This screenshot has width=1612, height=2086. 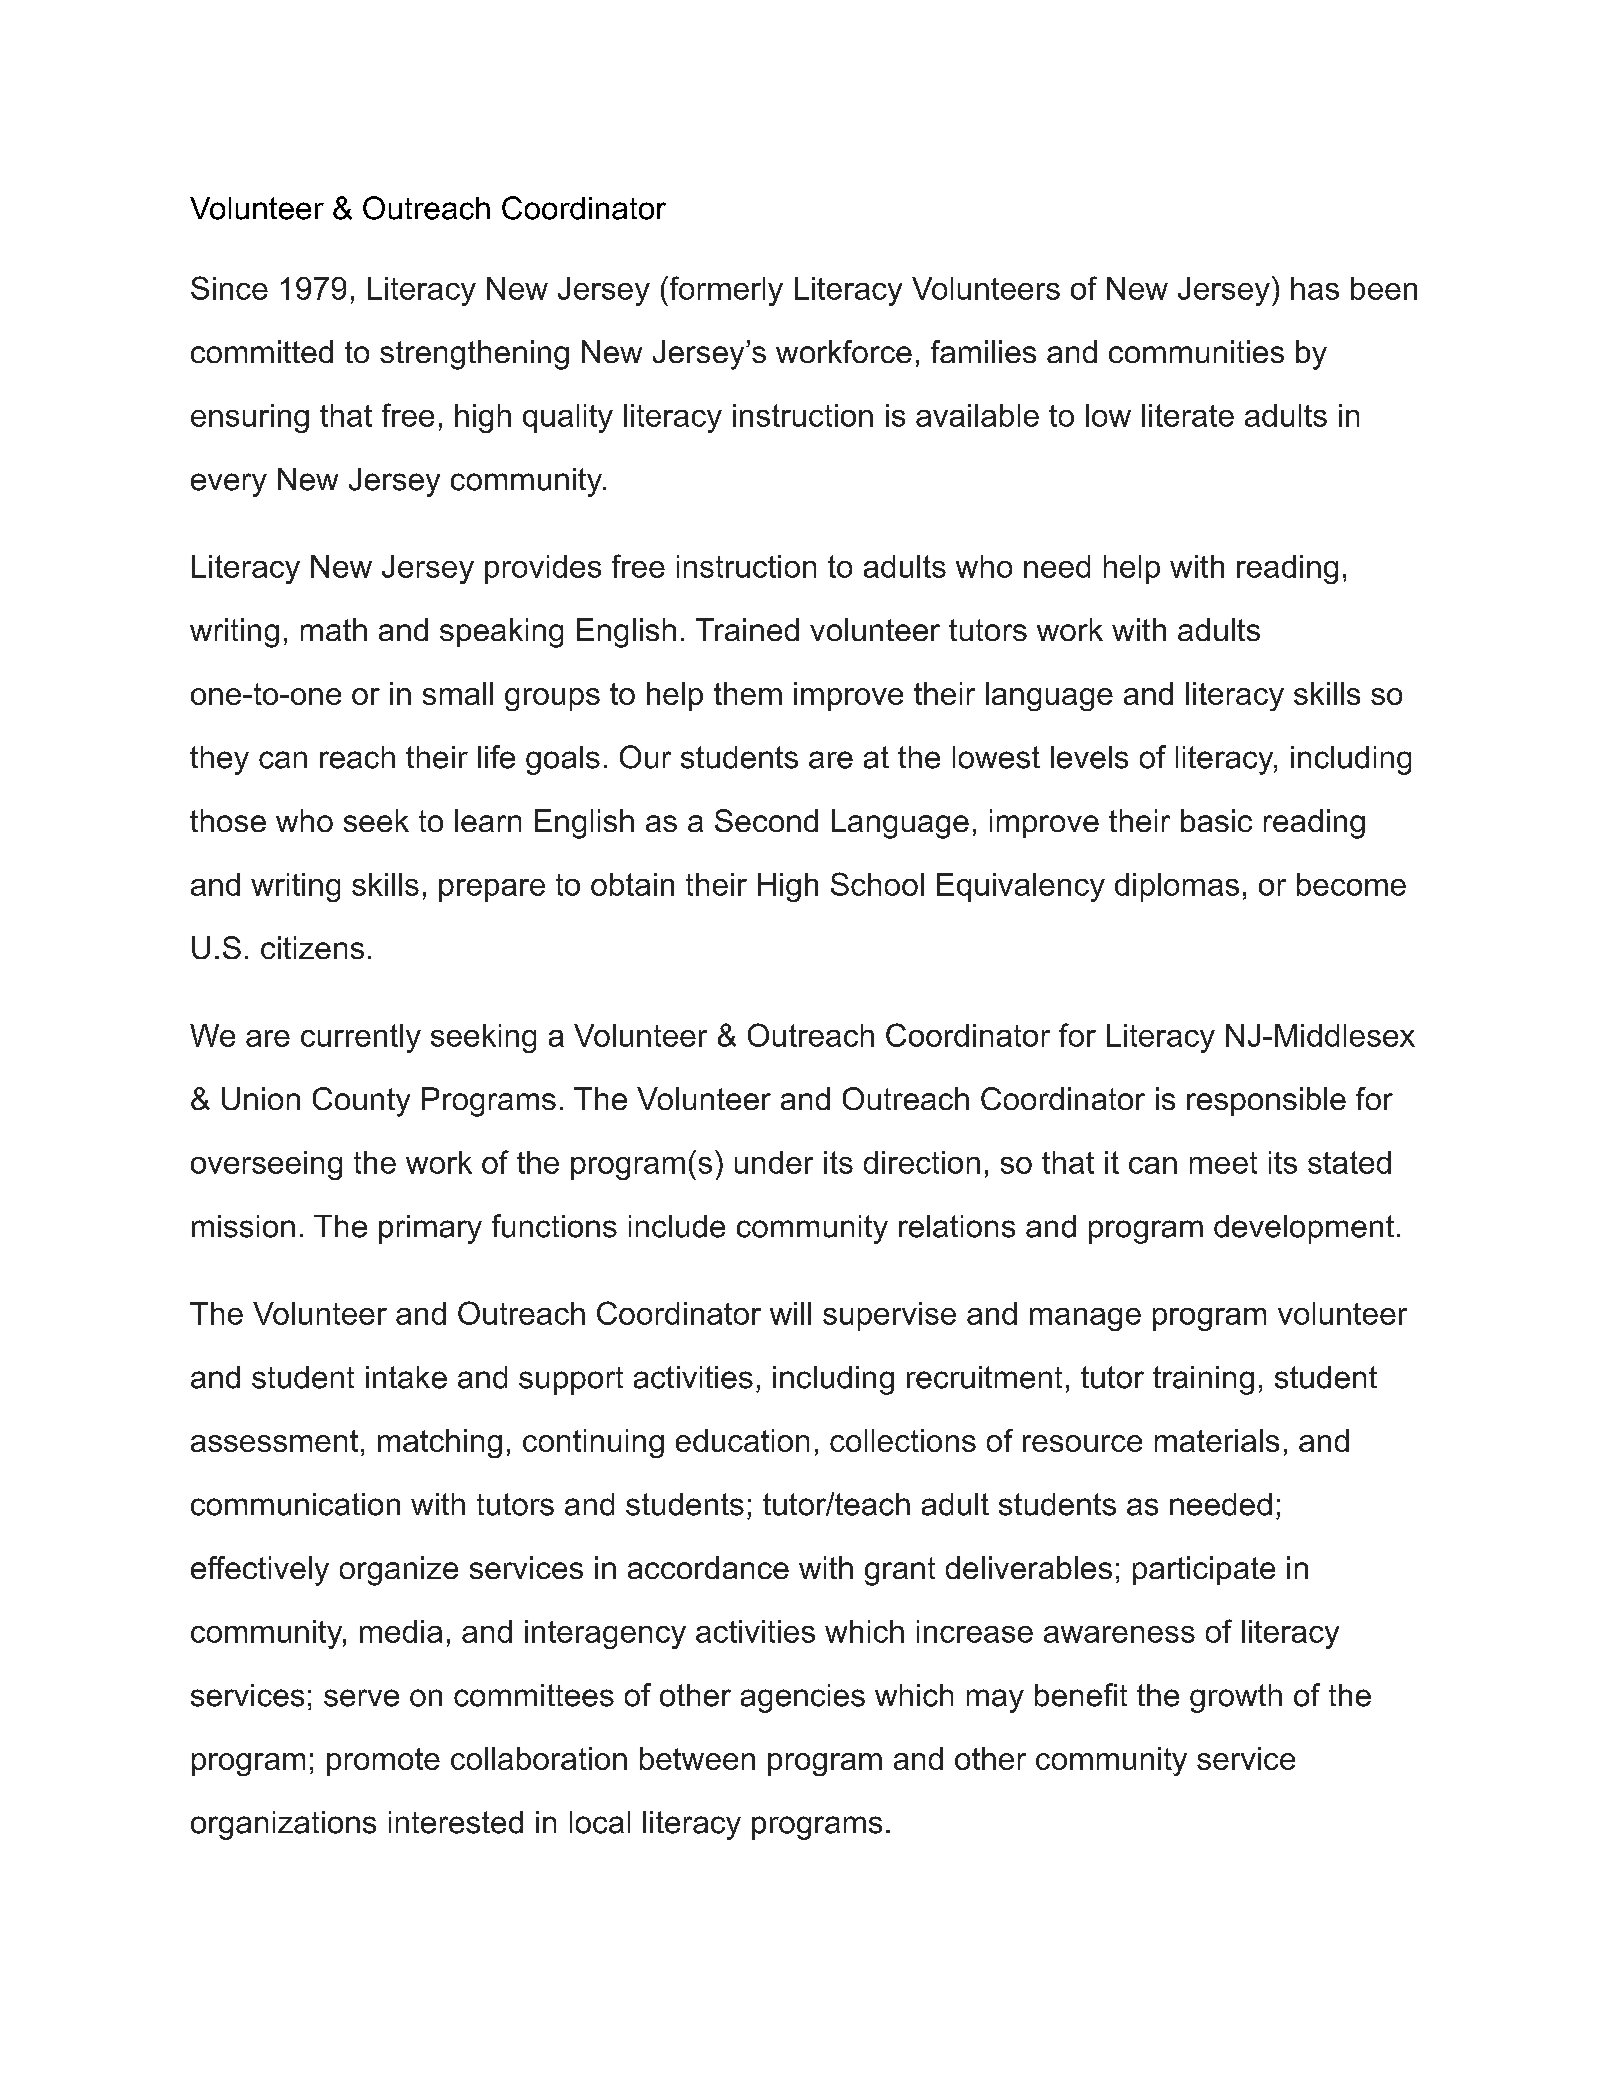 I want to click on responsible, so click(x=1266, y=1101).
